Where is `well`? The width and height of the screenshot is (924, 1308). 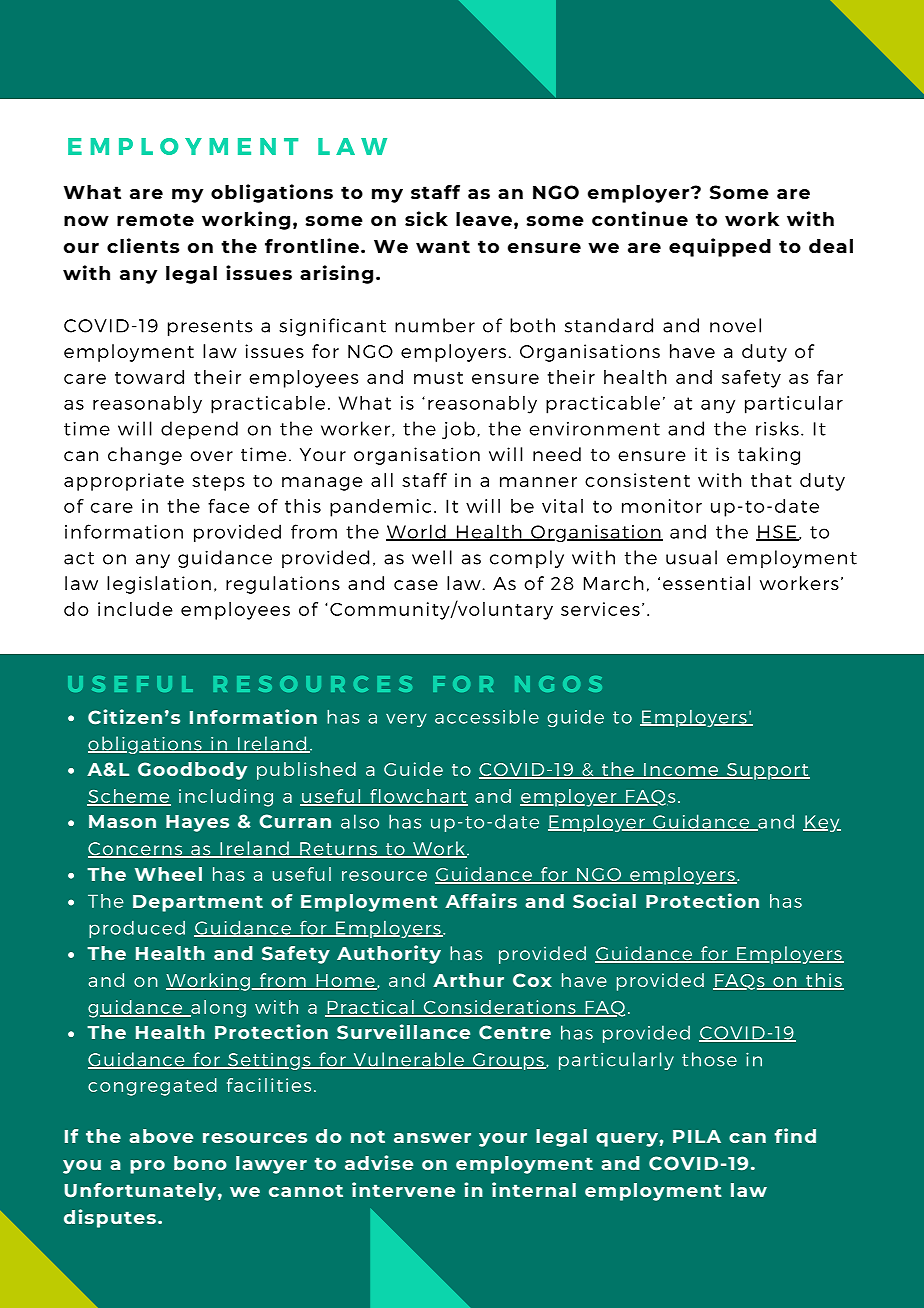
well is located at coordinates (432, 557).
